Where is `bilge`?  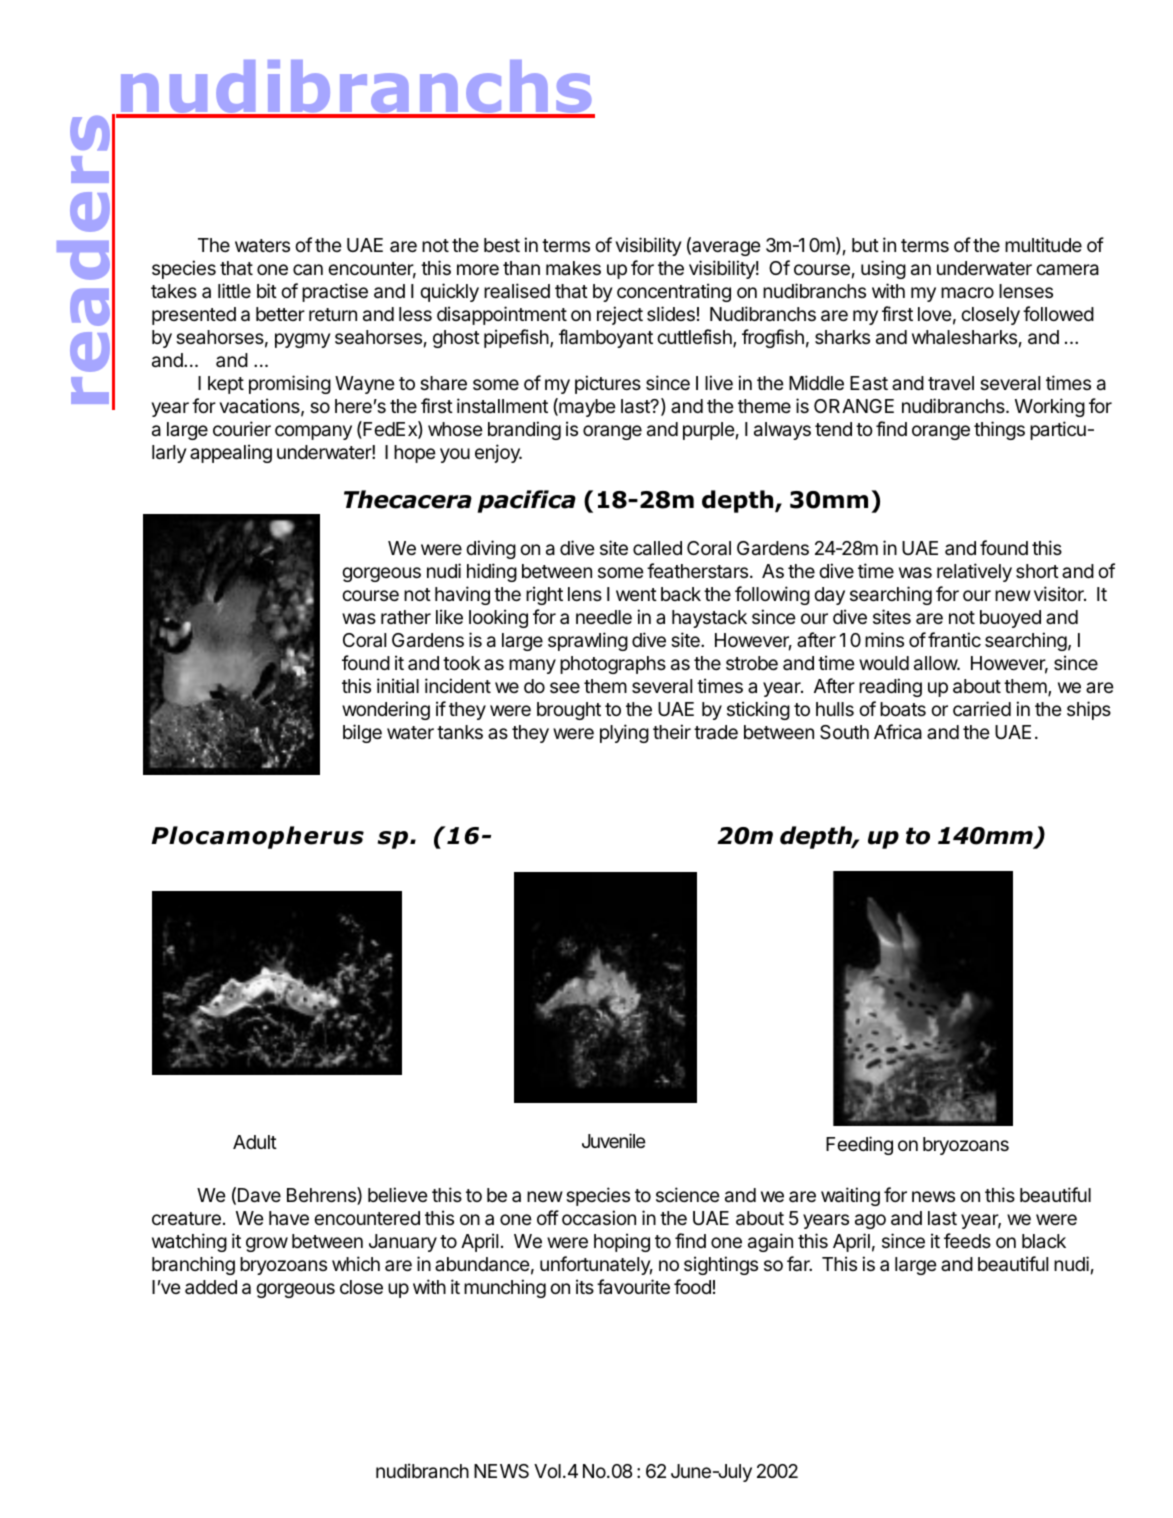
bilge is located at coordinates (362, 733).
